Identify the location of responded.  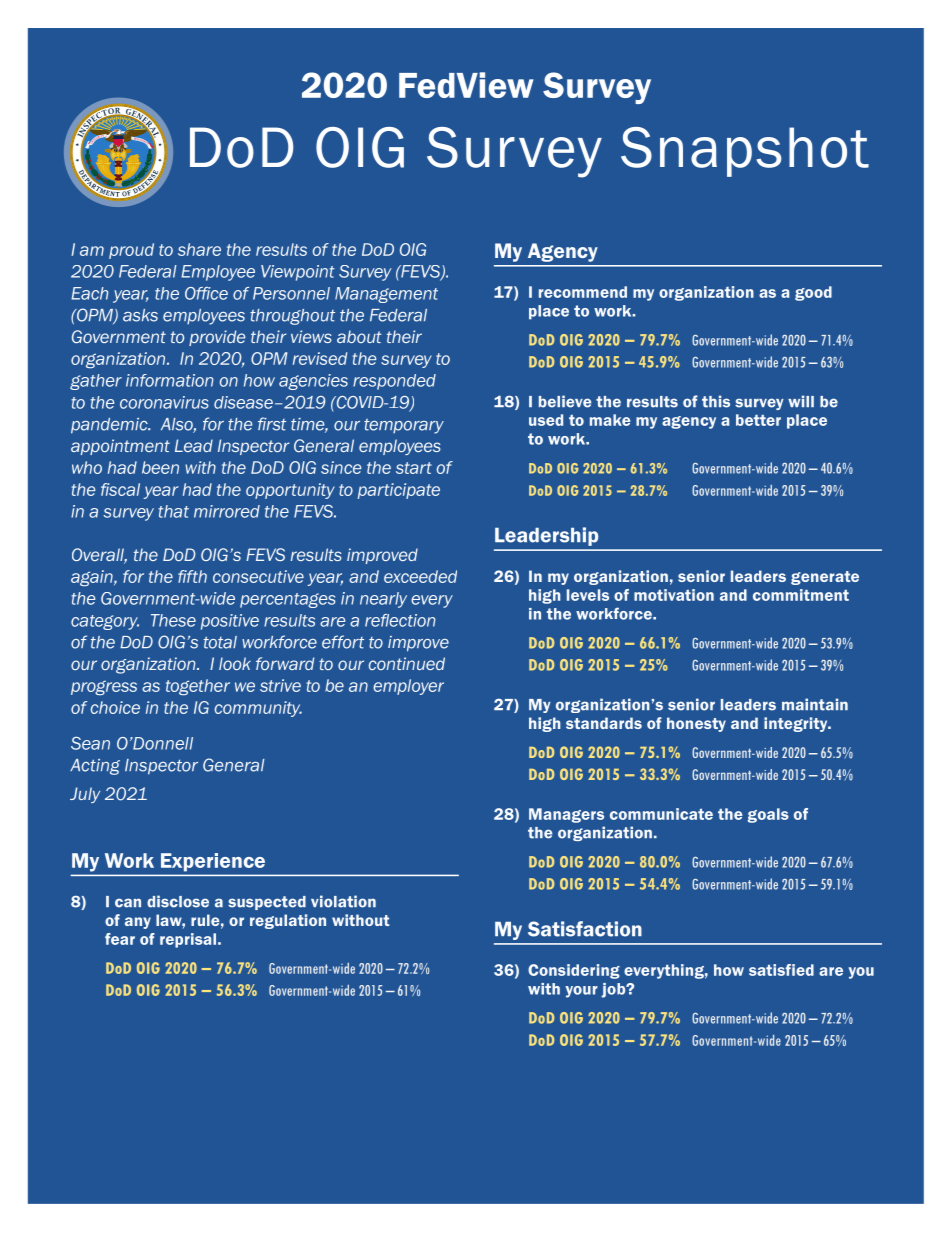
(394, 382).
